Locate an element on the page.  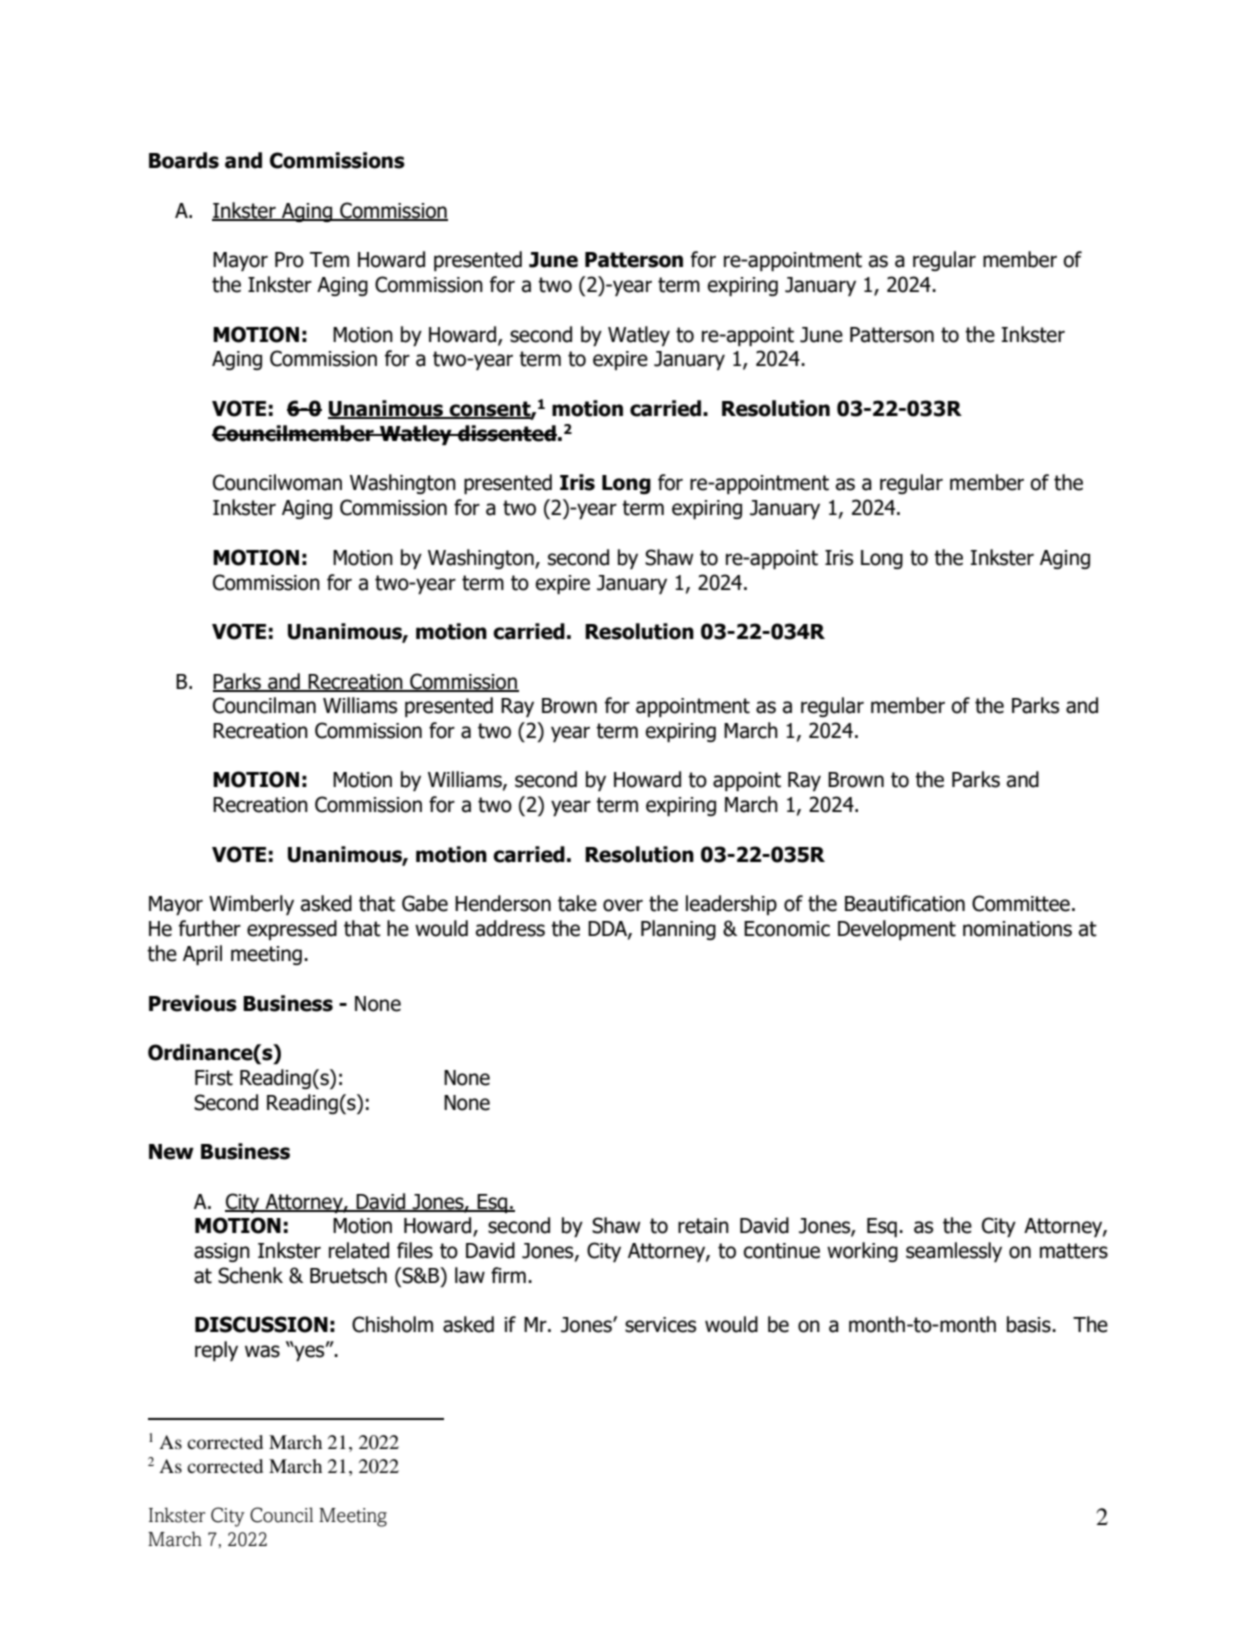
services is located at coordinates (660, 1325).
